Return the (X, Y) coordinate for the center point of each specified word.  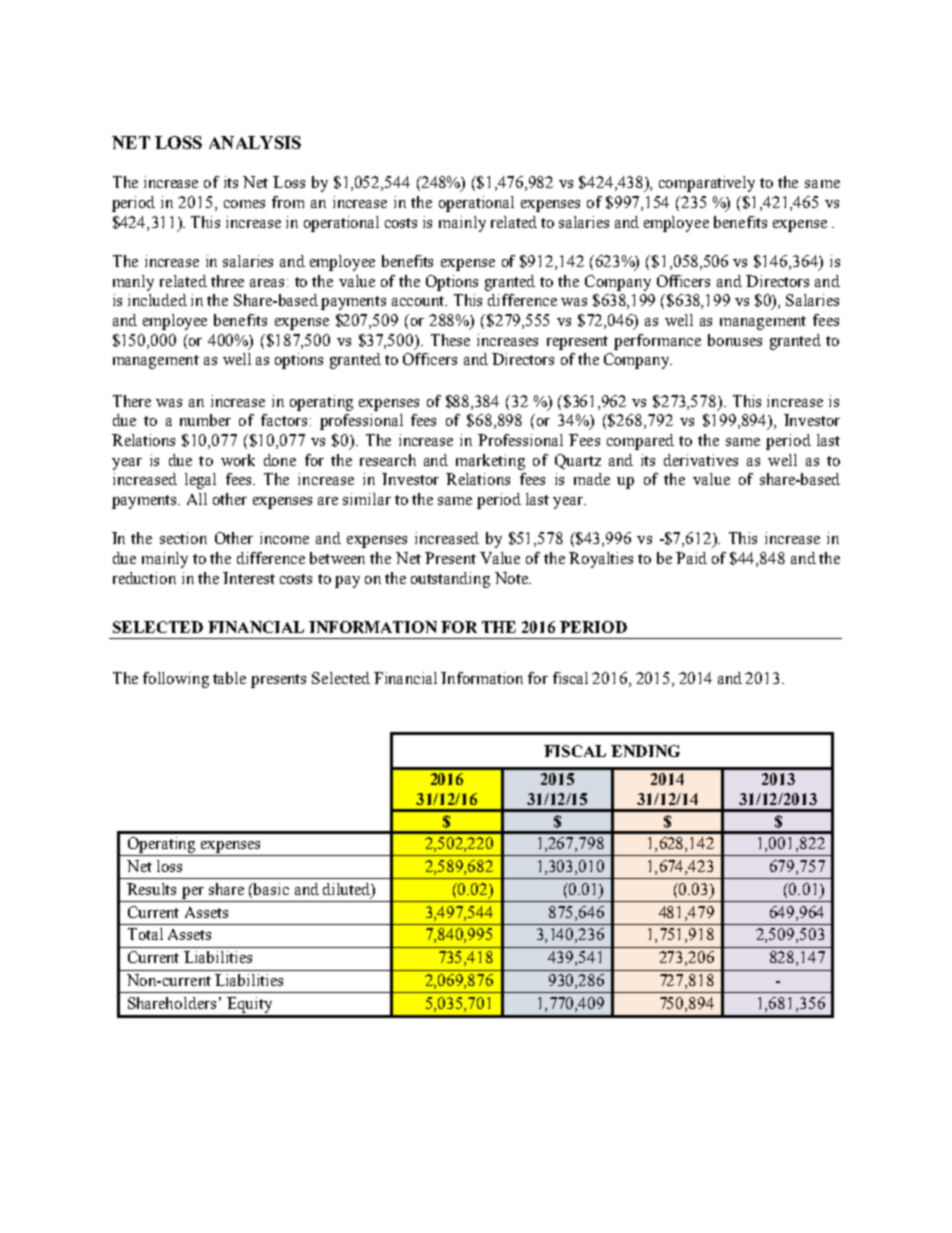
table (229, 678)
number (205, 420)
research (388, 460)
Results (151, 889)
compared (640, 442)
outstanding (450, 580)
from (288, 202)
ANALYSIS (255, 142)
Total (145, 934)
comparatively (707, 184)
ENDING (645, 751)
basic (270, 889)
